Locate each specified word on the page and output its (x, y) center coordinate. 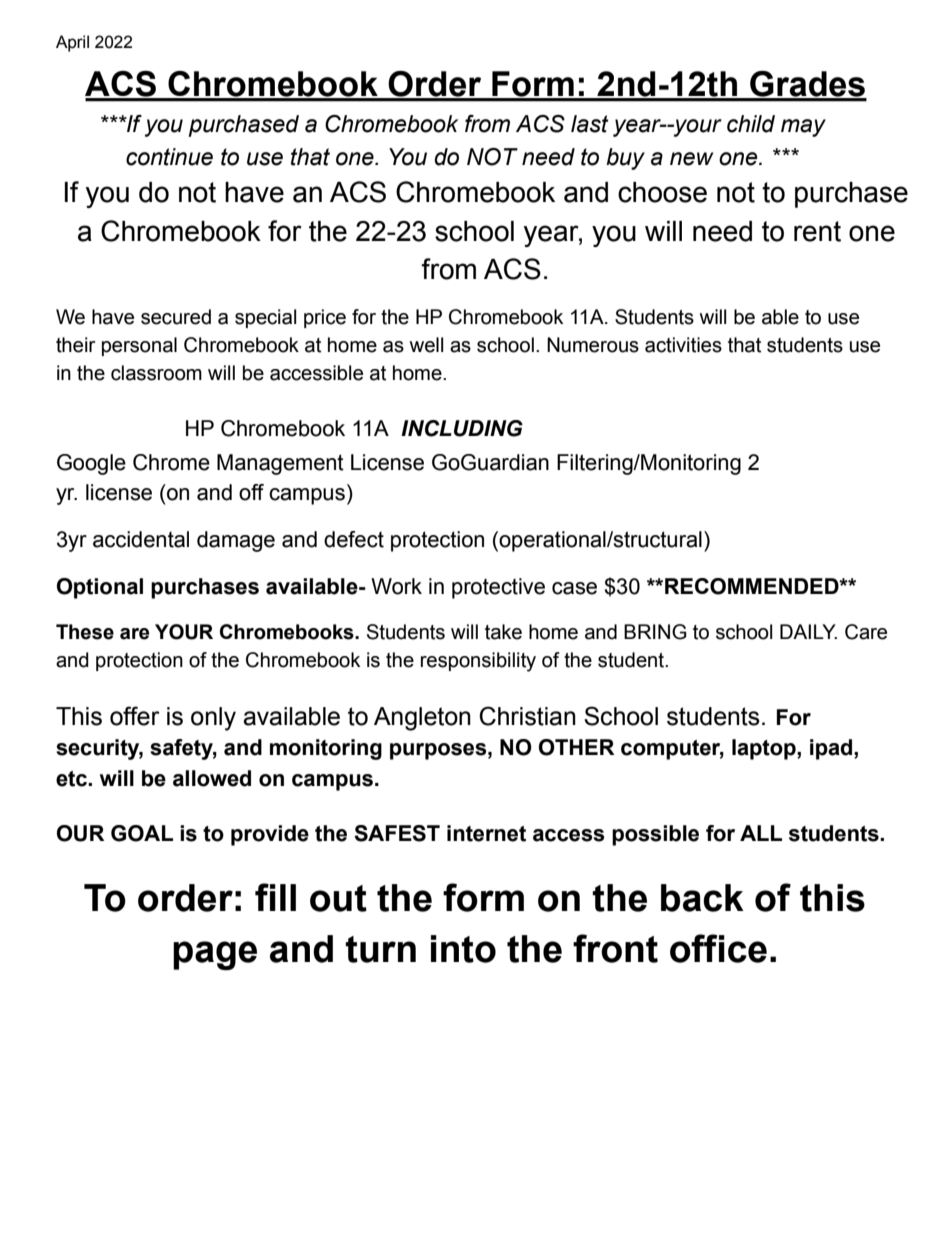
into (463, 949)
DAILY (808, 631)
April (72, 43)
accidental (141, 539)
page (215, 955)
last (589, 124)
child (751, 124)
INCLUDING (462, 428)
